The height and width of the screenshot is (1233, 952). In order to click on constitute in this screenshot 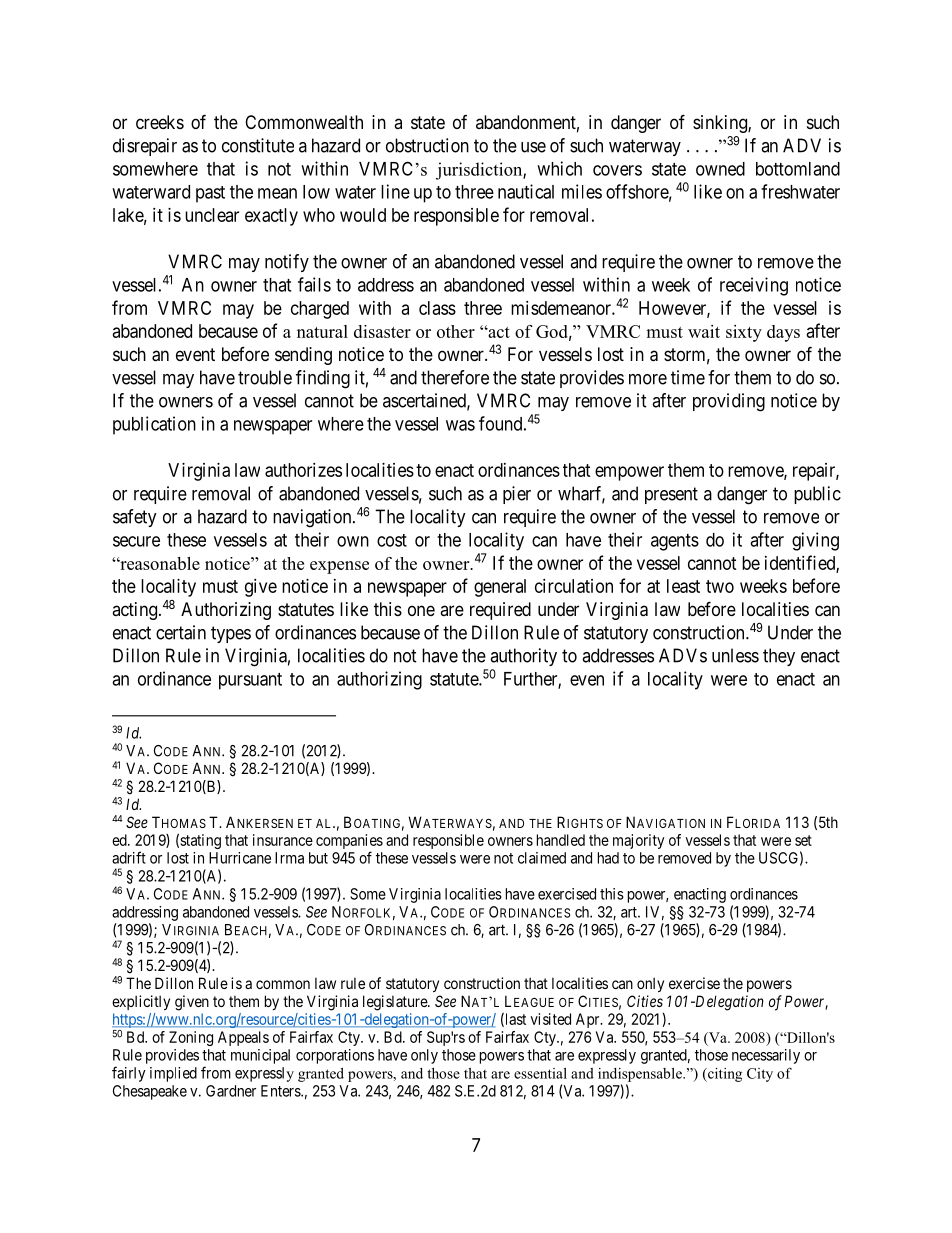, I will do `click(258, 145)`.
